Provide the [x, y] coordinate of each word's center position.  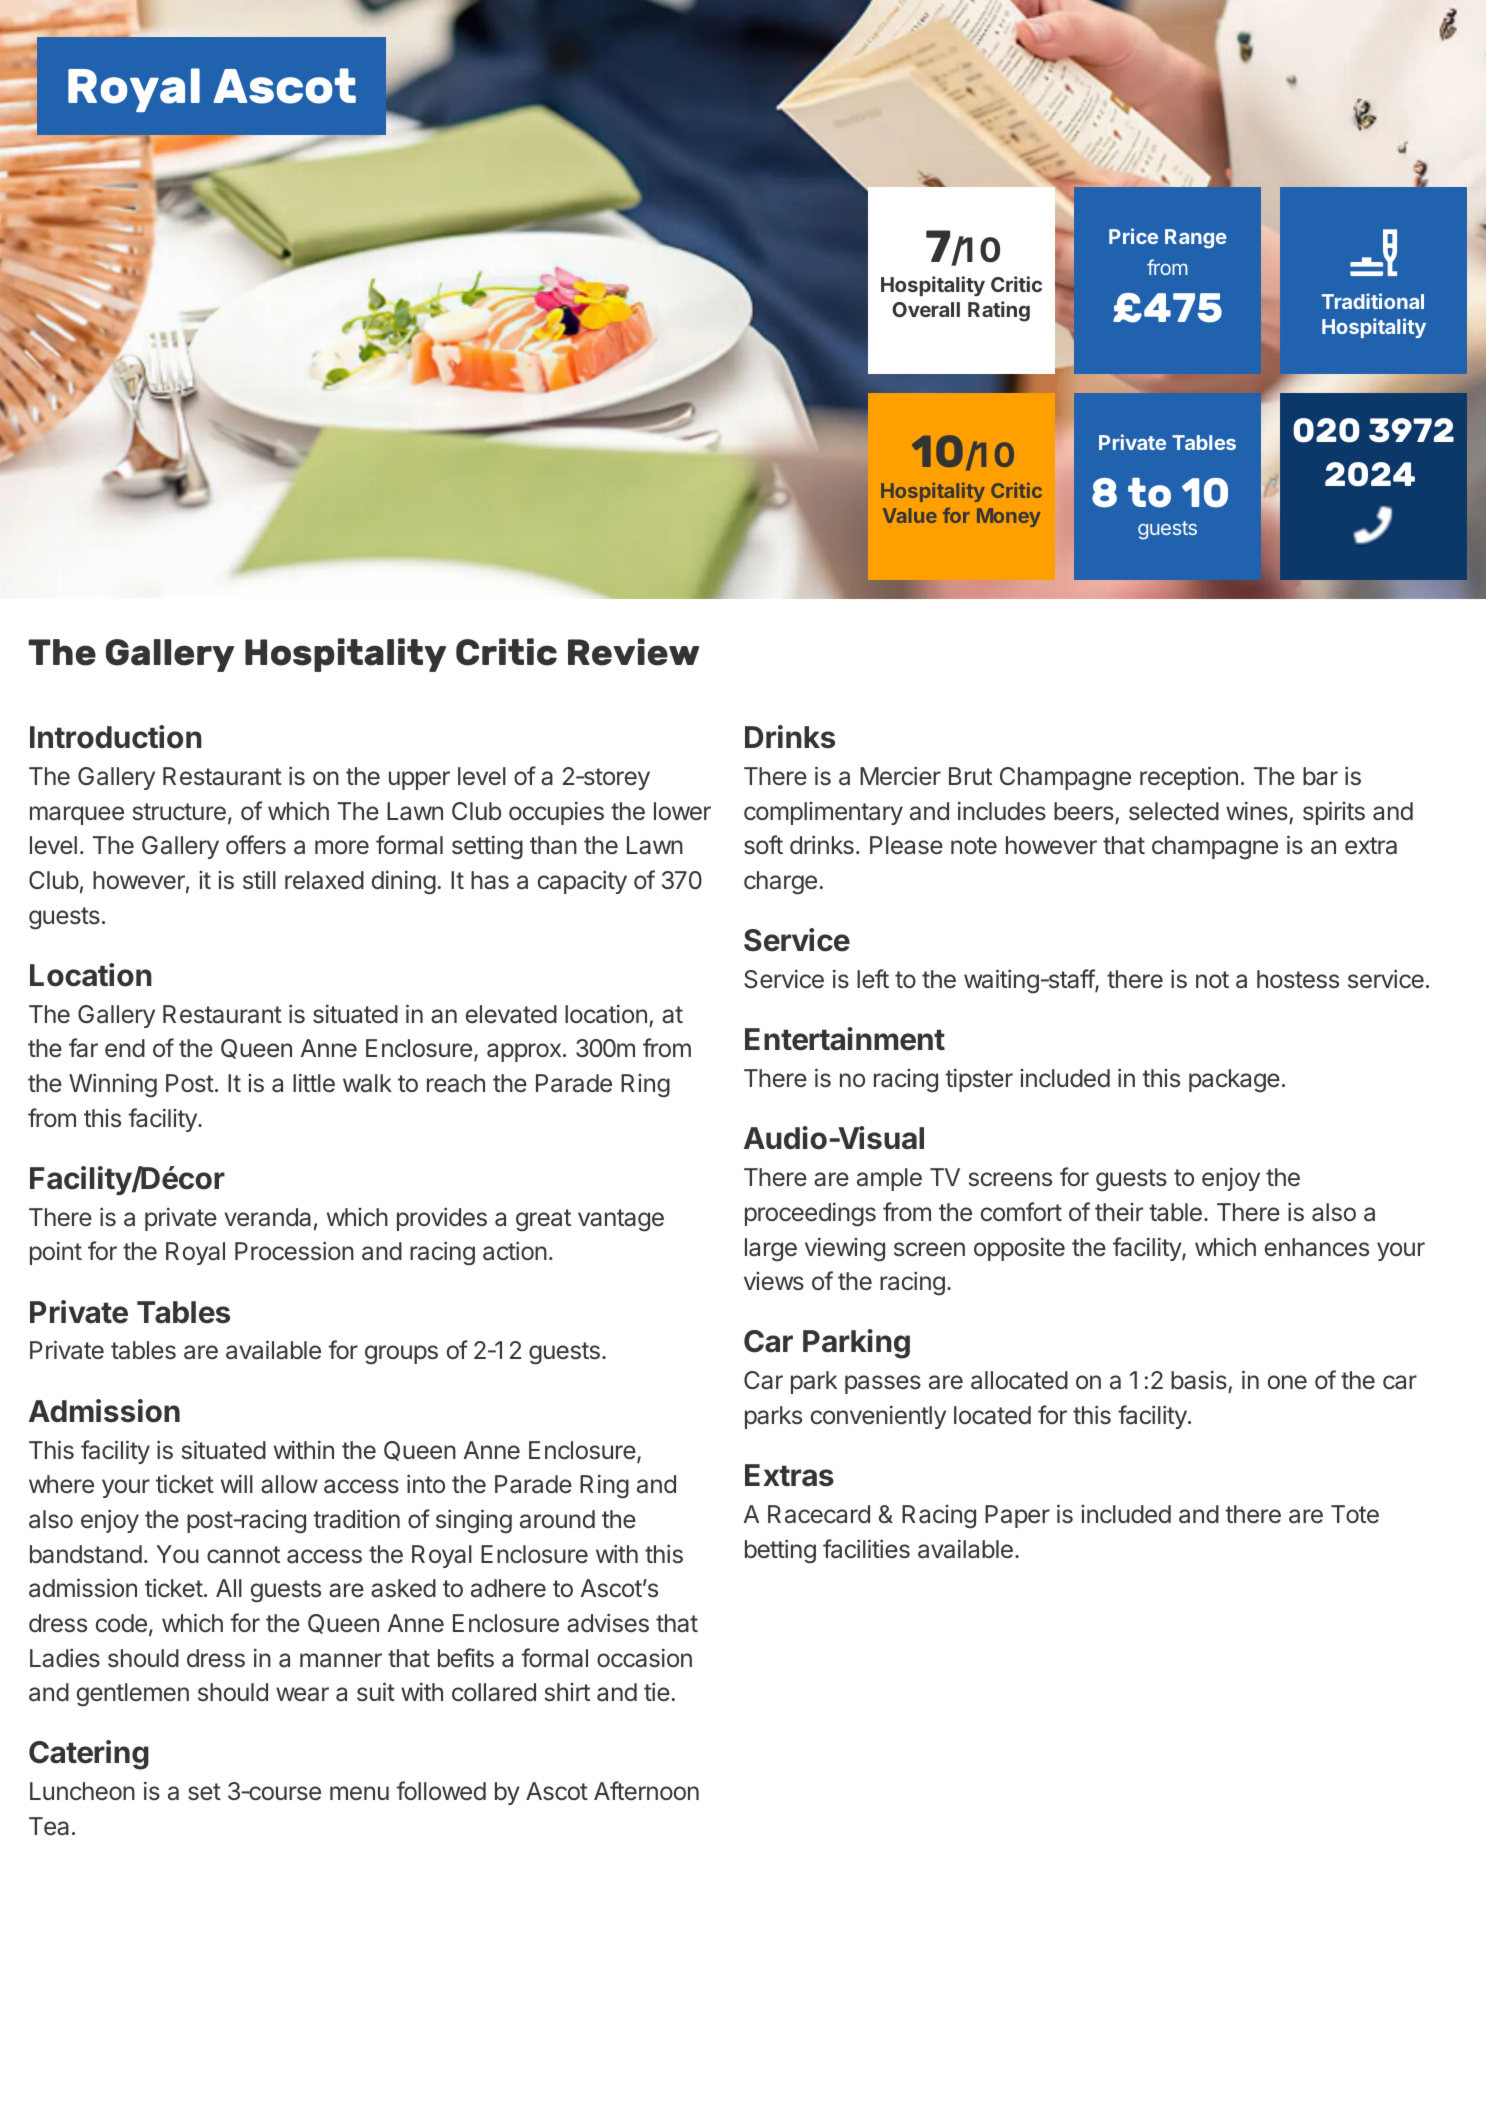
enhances [1317, 1247]
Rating [999, 311]
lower [682, 811]
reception [1189, 778]
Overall [926, 309]
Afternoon [646, 1790]
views [774, 1281]
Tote [1355, 1514]
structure [179, 812]
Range [1196, 239]
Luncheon [82, 1791]
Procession [294, 1251]
